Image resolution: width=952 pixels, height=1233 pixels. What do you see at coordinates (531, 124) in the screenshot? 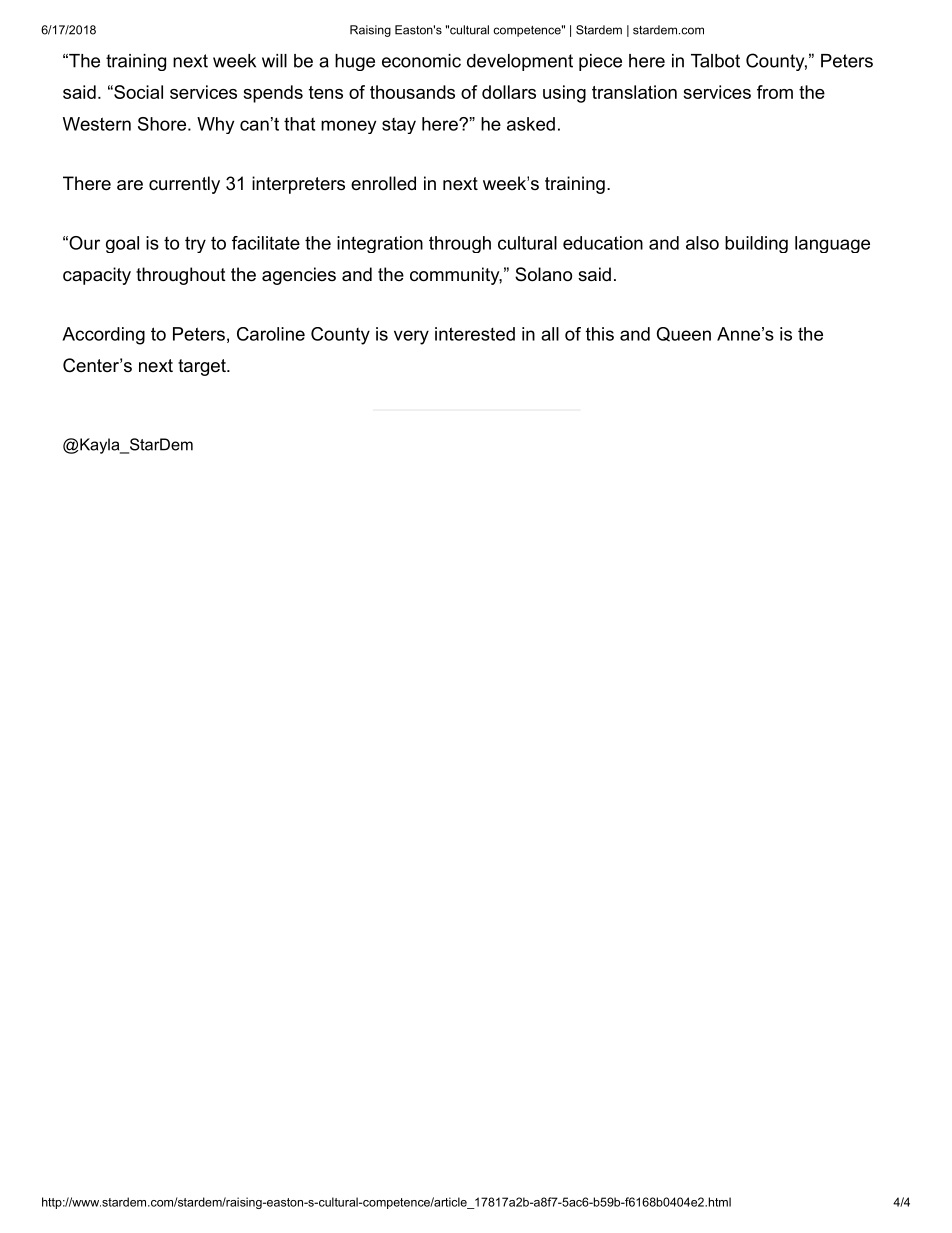
I see `asked` at bounding box center [531, 124].
